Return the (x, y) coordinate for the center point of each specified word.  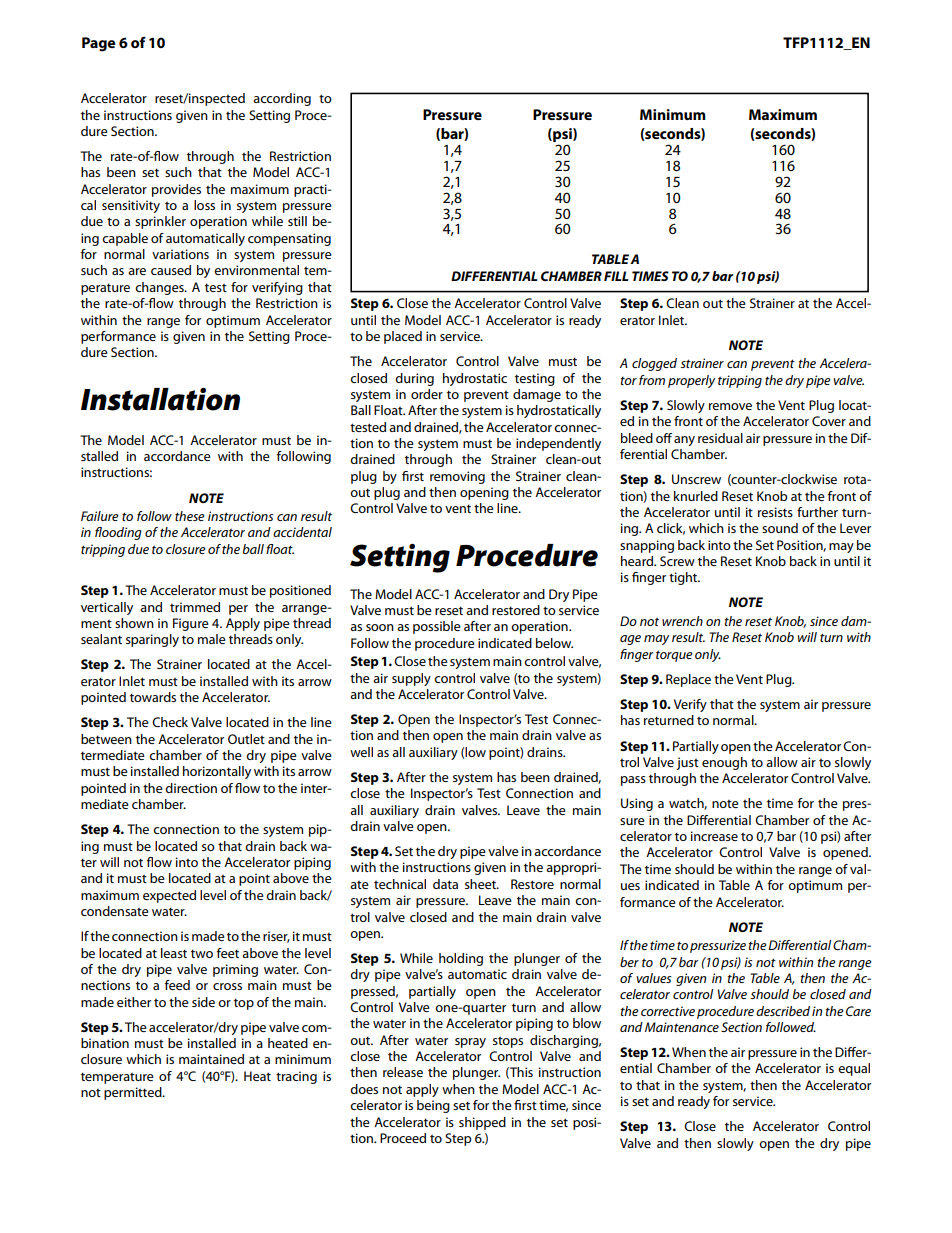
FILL (616, 276)
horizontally (217, 772)
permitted (134, 1093)
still (297, 221)
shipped (482, 1123)
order (427, 394)
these (190, 516)
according (282, 99)
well (361, 752)
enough (724, 763)
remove (730, 406)
